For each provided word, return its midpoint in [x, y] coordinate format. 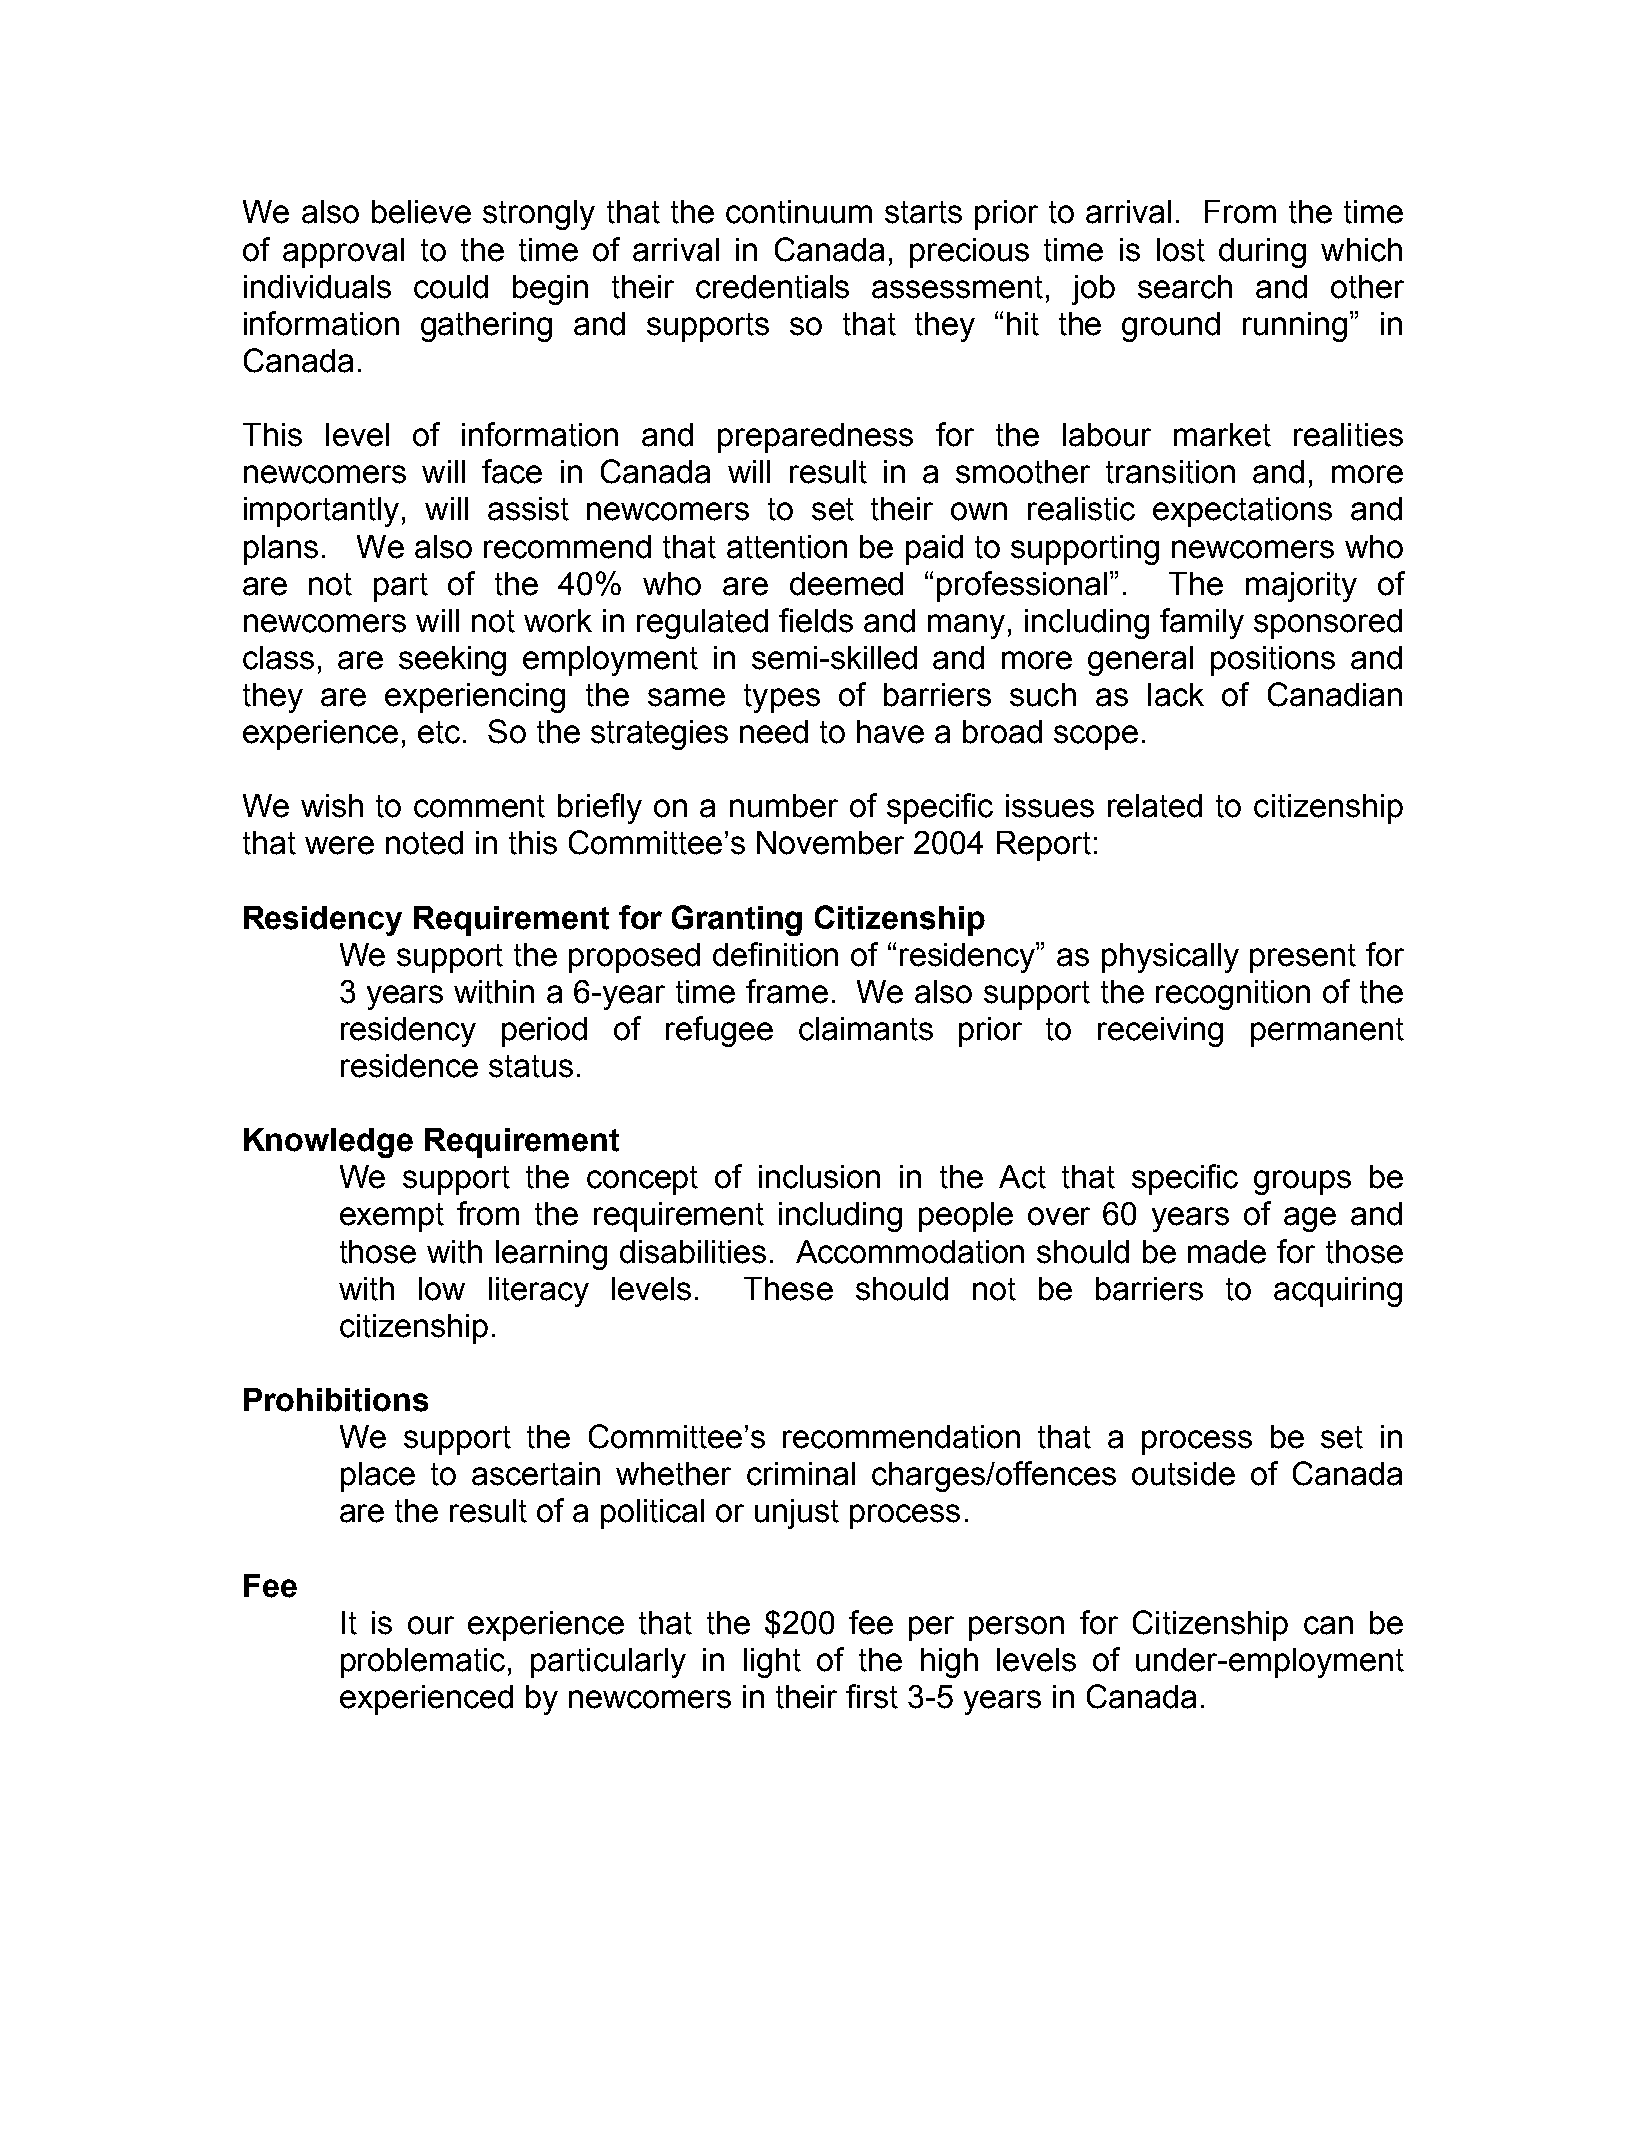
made [1227, 1252]
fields [816, 620]
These [788, 1289]
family [1202, 623]
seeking [452, 661]
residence [409, 1066]
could [451, 287]
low [442, 1289]
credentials [772, 287]
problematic [423, 1663]
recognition [1233, 995]
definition [775, 954]
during [1262, 253]
